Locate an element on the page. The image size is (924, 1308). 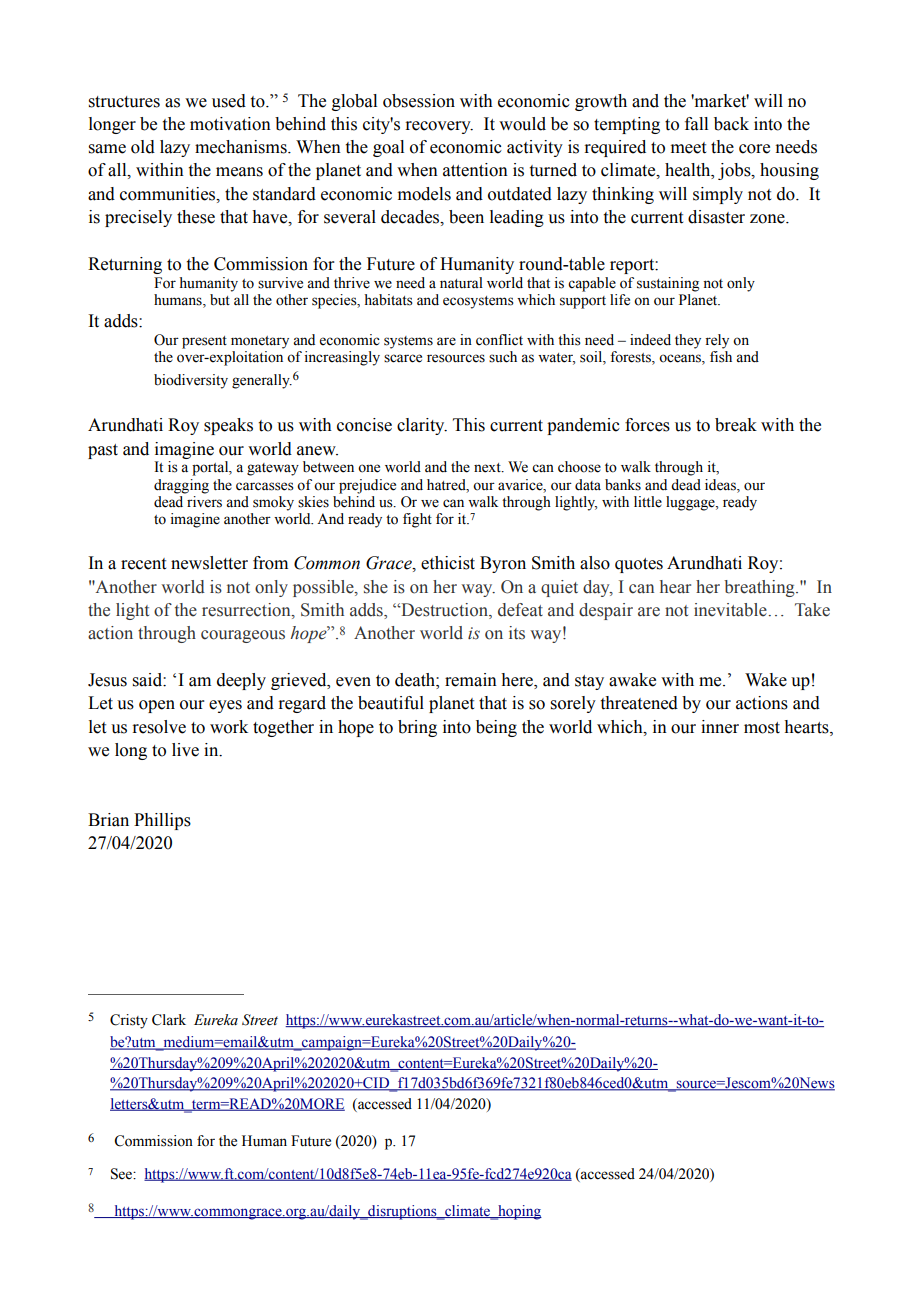
ideas is located at coordinates (721, 485).
